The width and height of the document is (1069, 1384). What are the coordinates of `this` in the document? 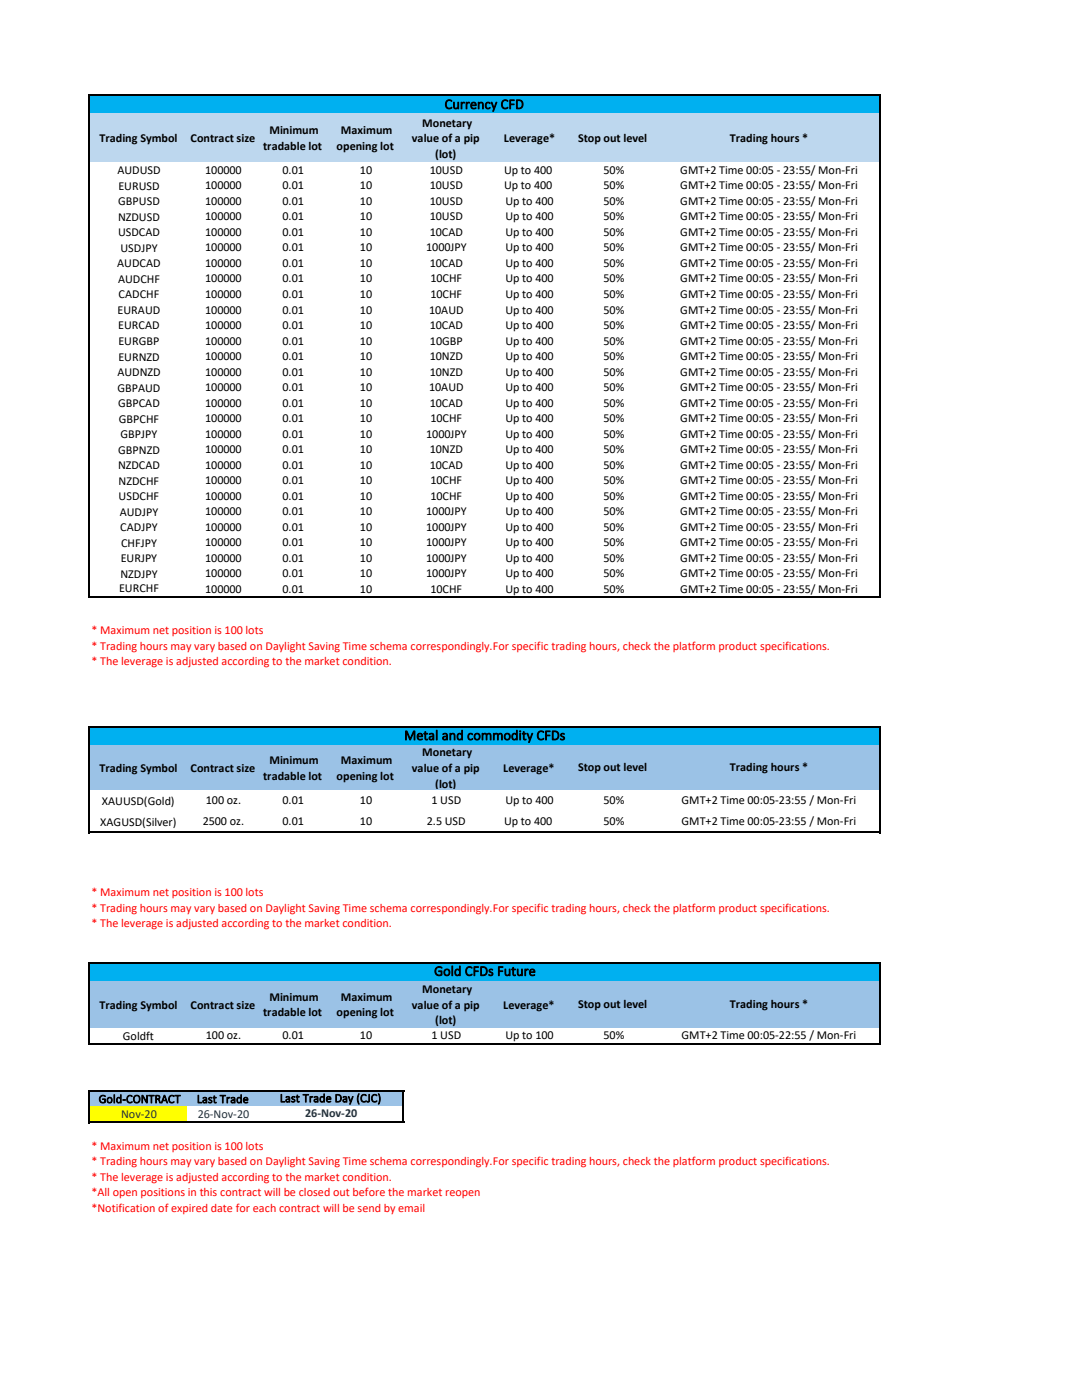 It's located at (208, 1192).
